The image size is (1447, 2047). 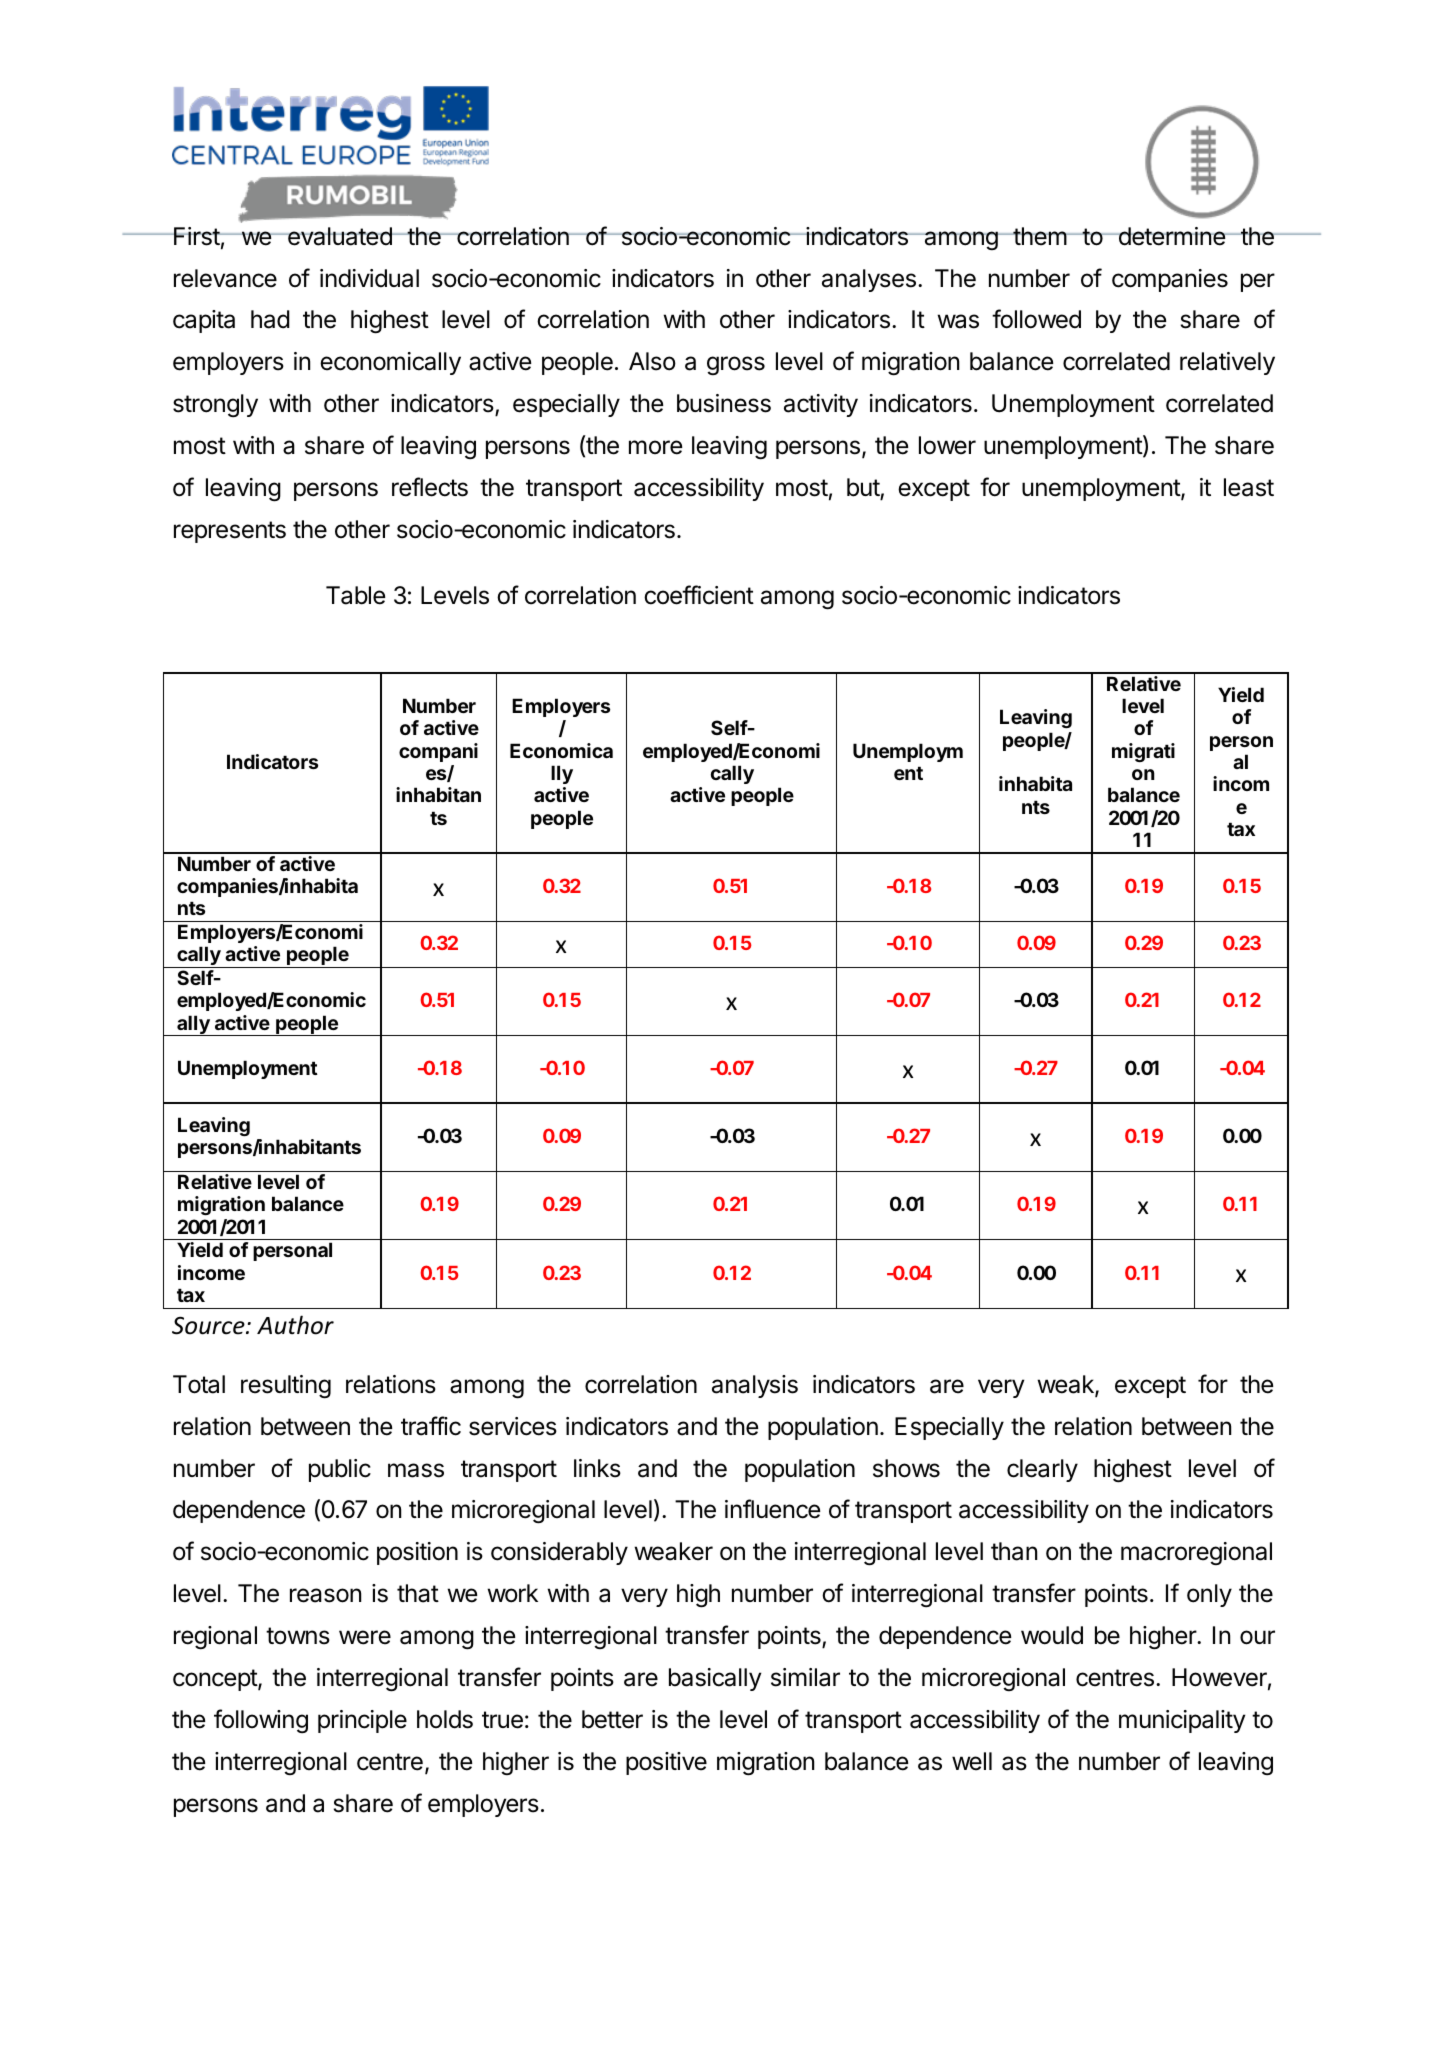 What do you see at coordinates (1171, 236) in the document?
I see `determine` at bounding box center [1171, 236].
